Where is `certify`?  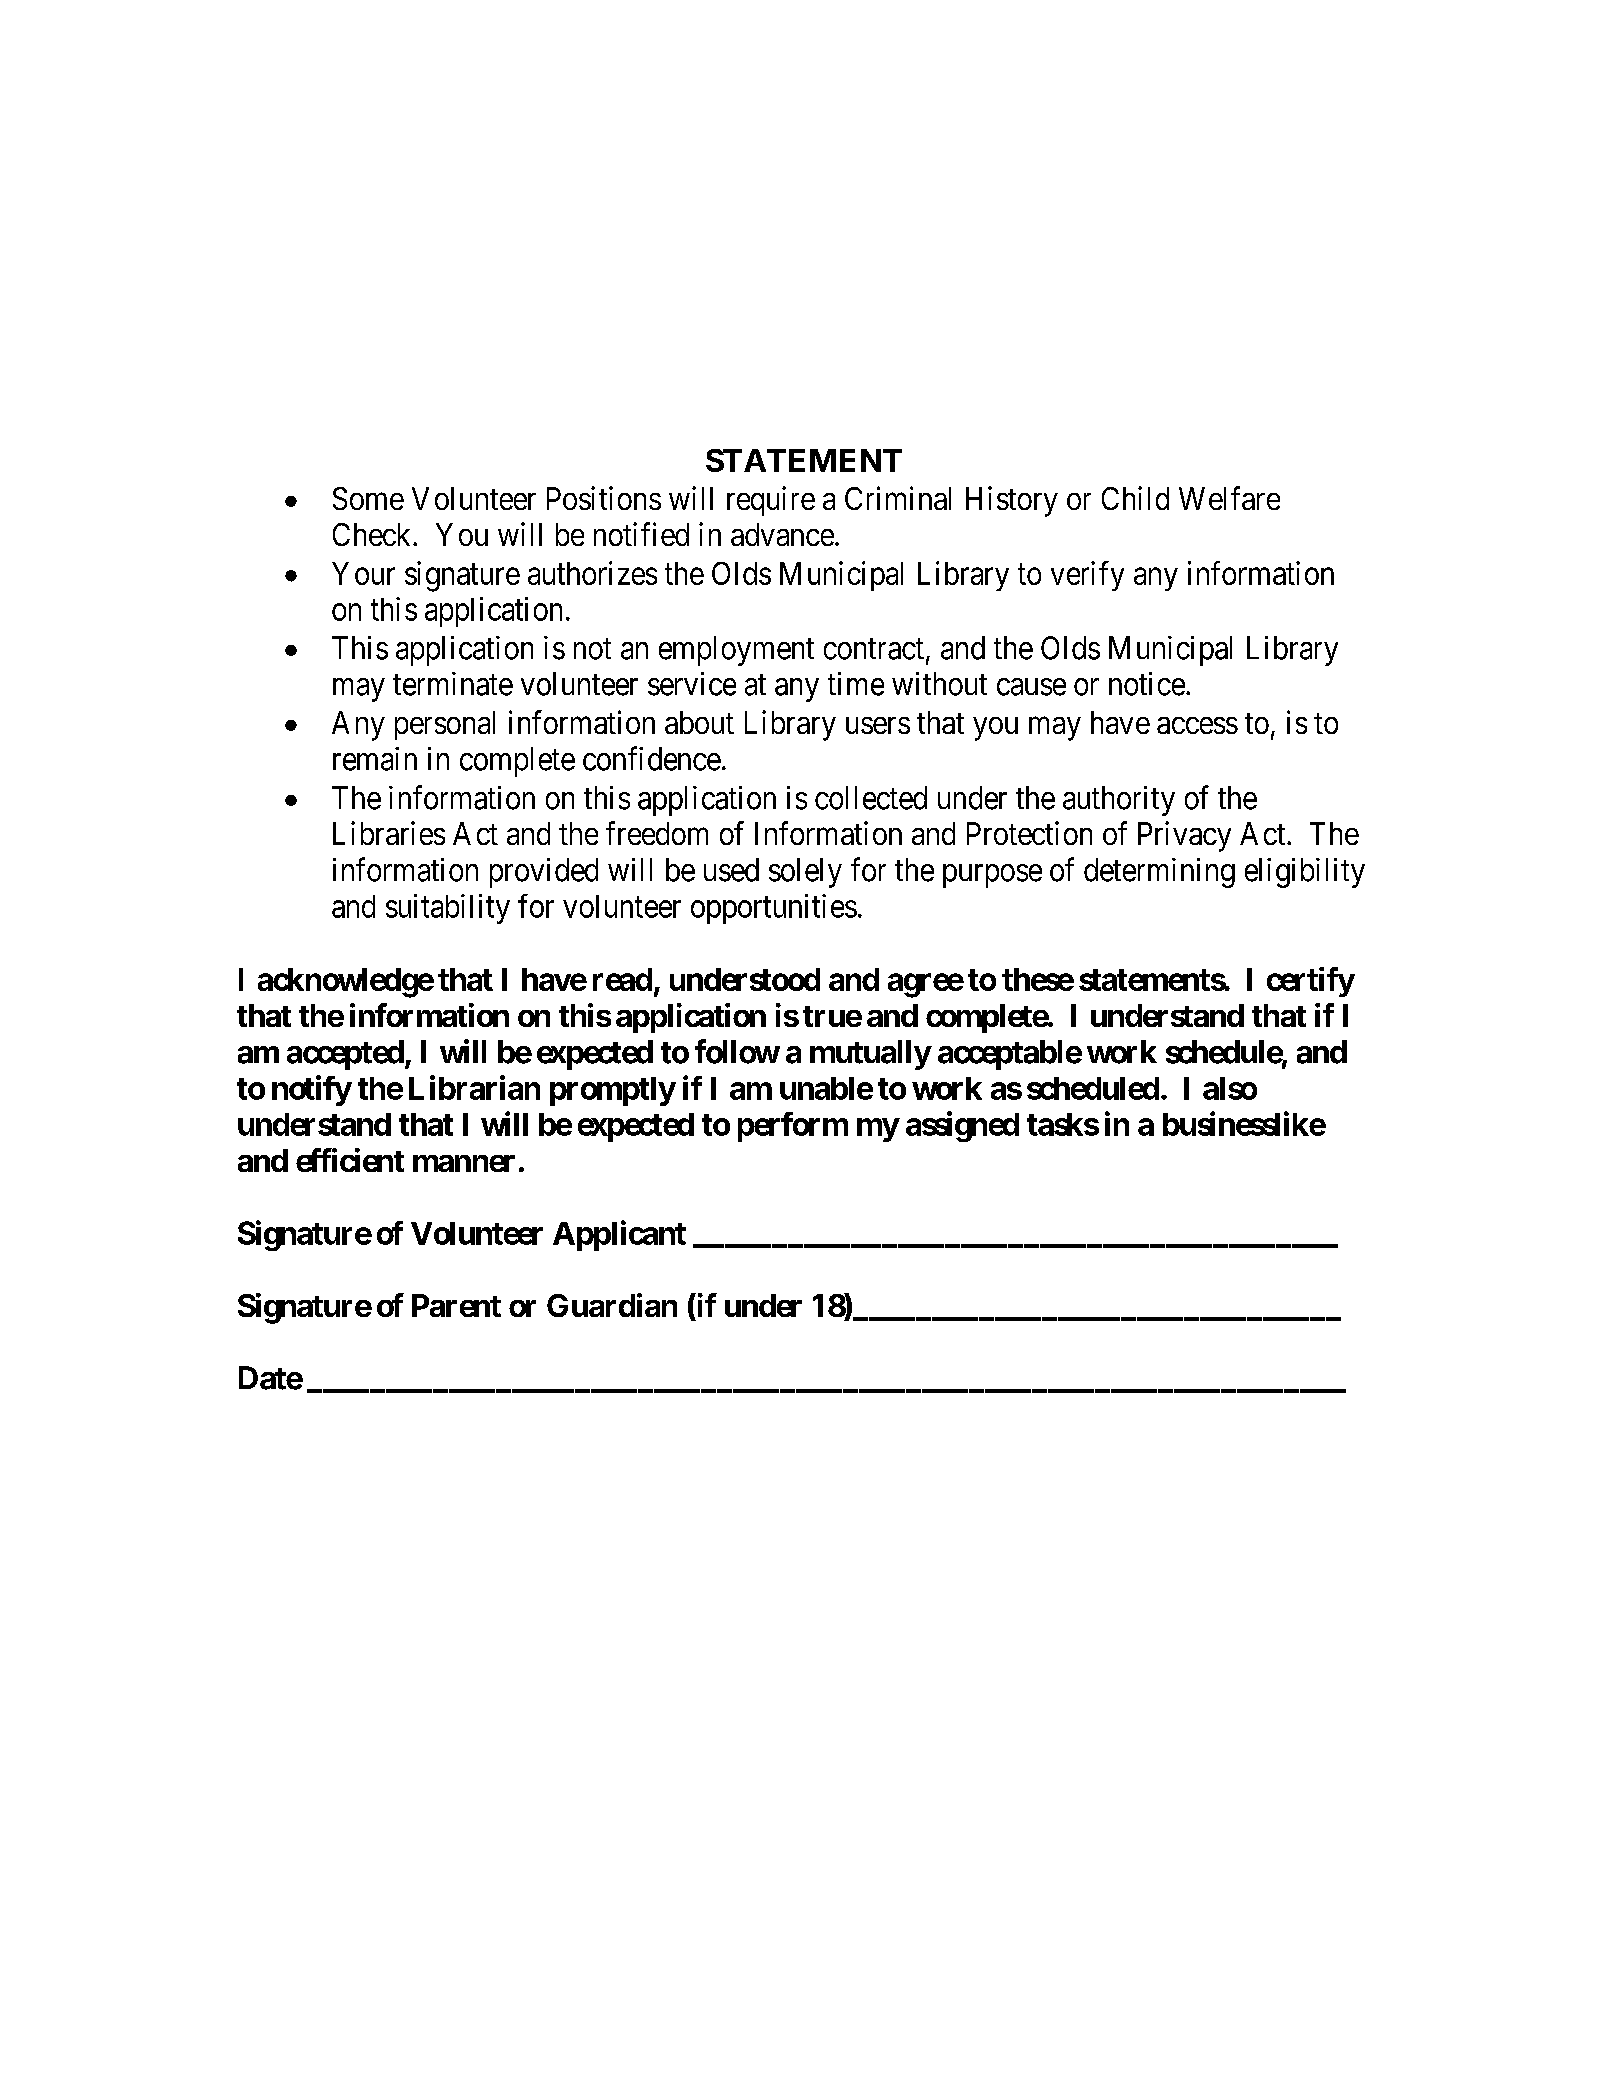
certify is located at coordinates (1310, 982).
